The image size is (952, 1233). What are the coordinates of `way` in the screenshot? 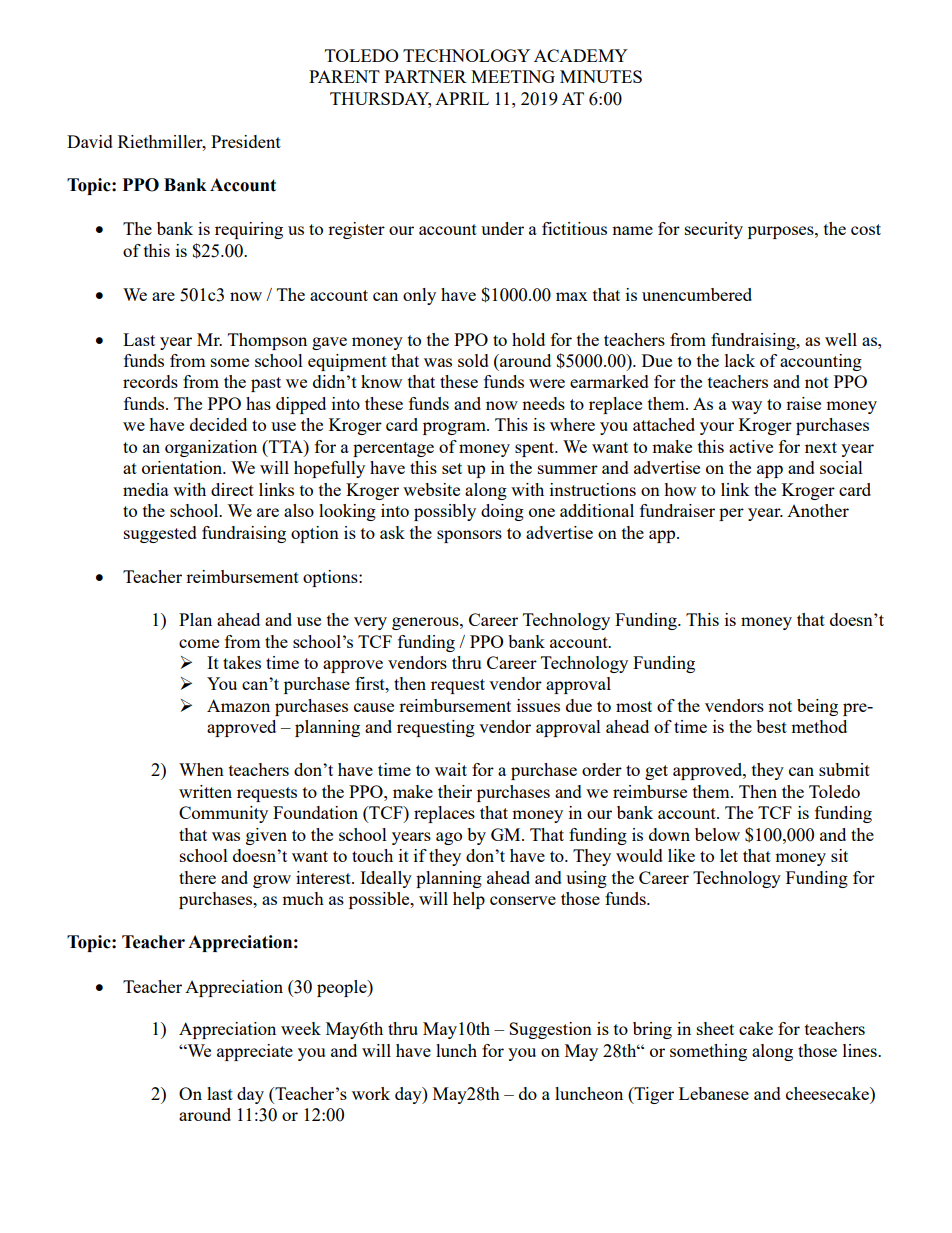 It's located at (746, 407).
